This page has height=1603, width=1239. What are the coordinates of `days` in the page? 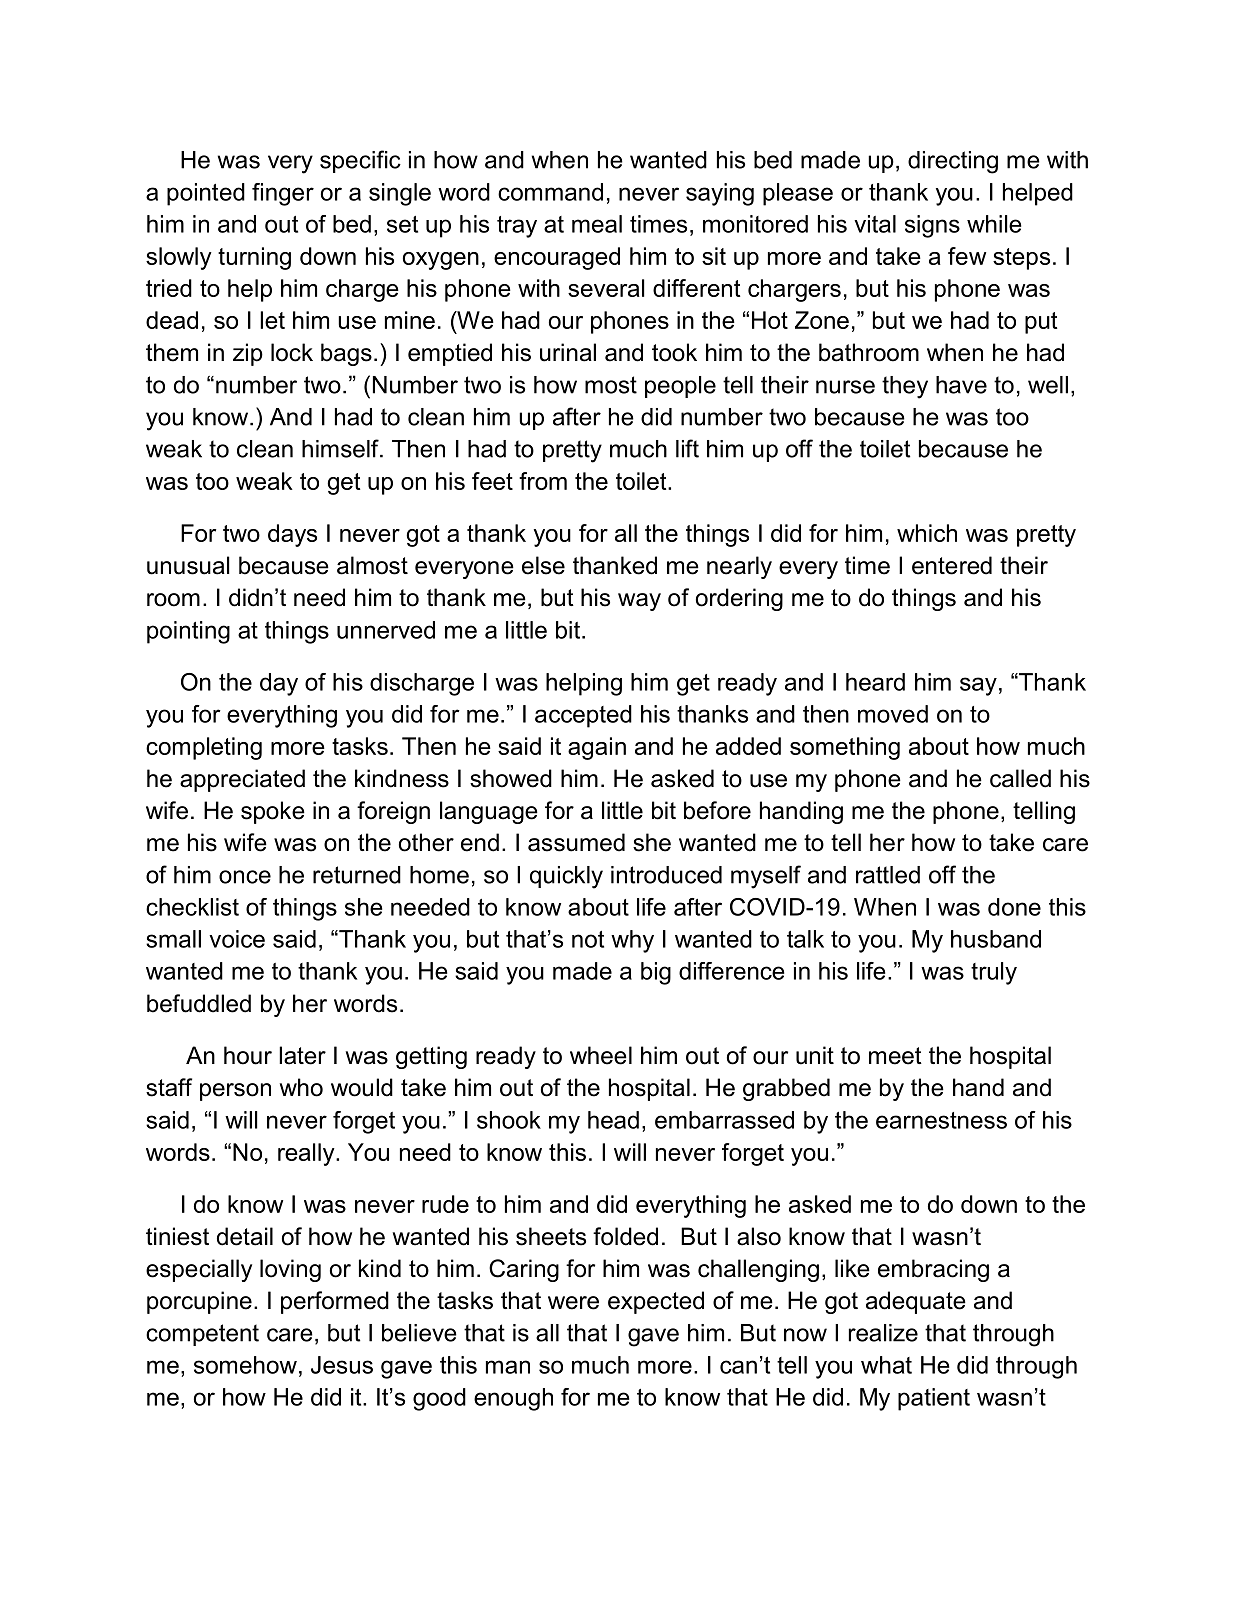 It's located at (292, 535).
